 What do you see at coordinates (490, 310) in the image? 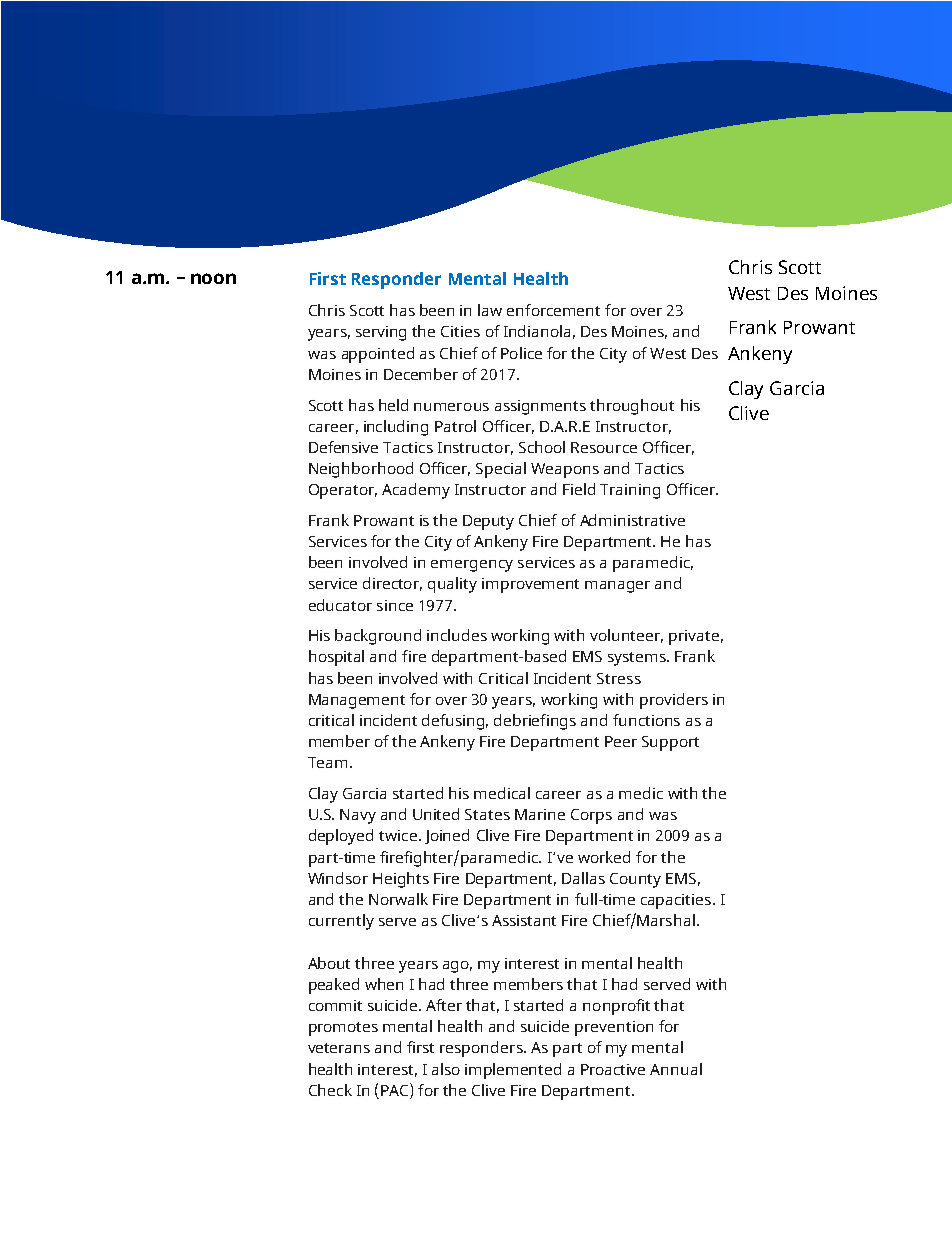
I see `law` at bounding box center [490, 310].
